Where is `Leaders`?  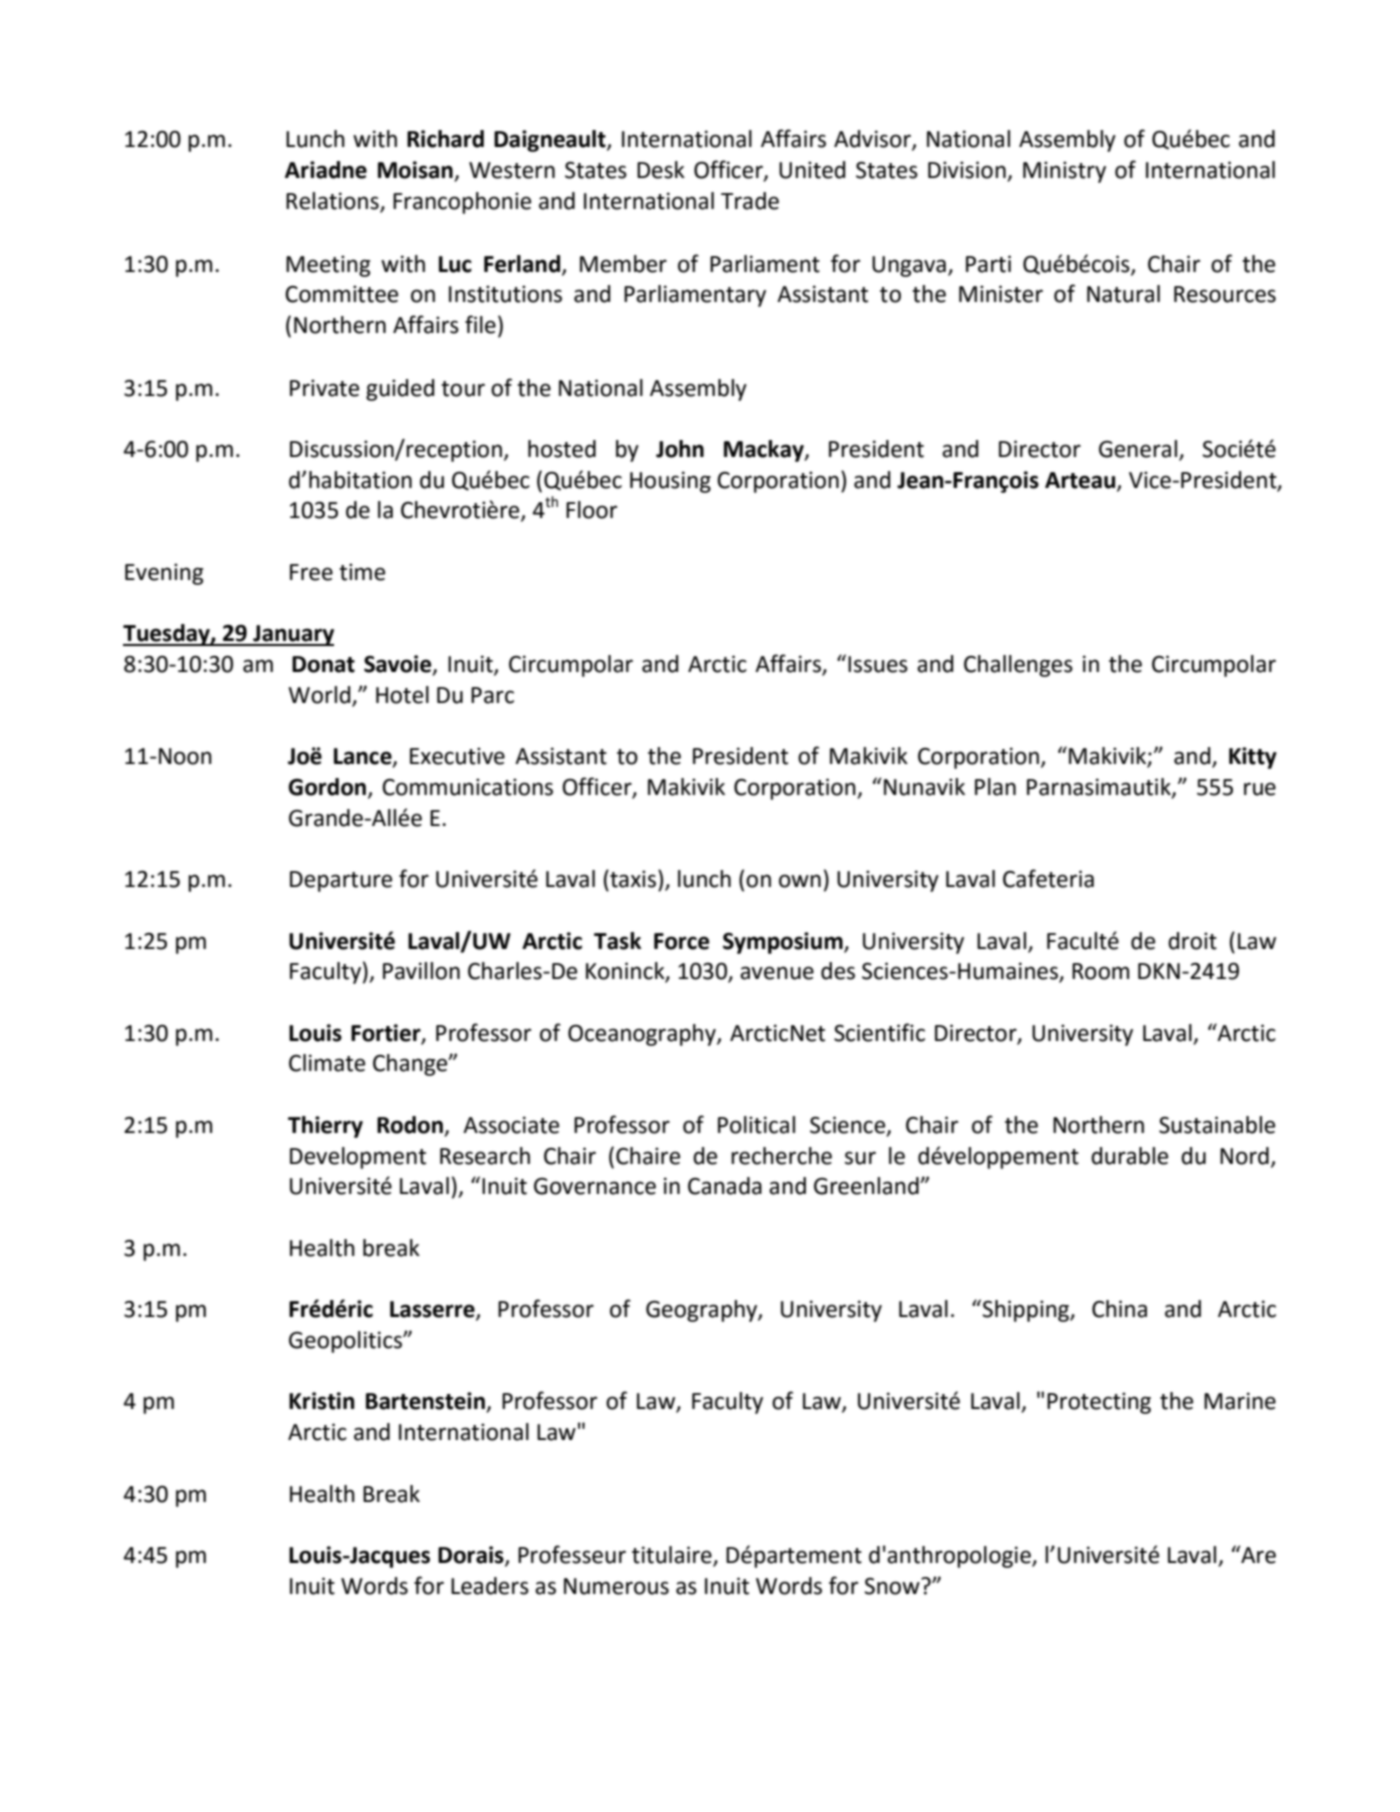
Leaders is located at coordinates (490, 1586).
